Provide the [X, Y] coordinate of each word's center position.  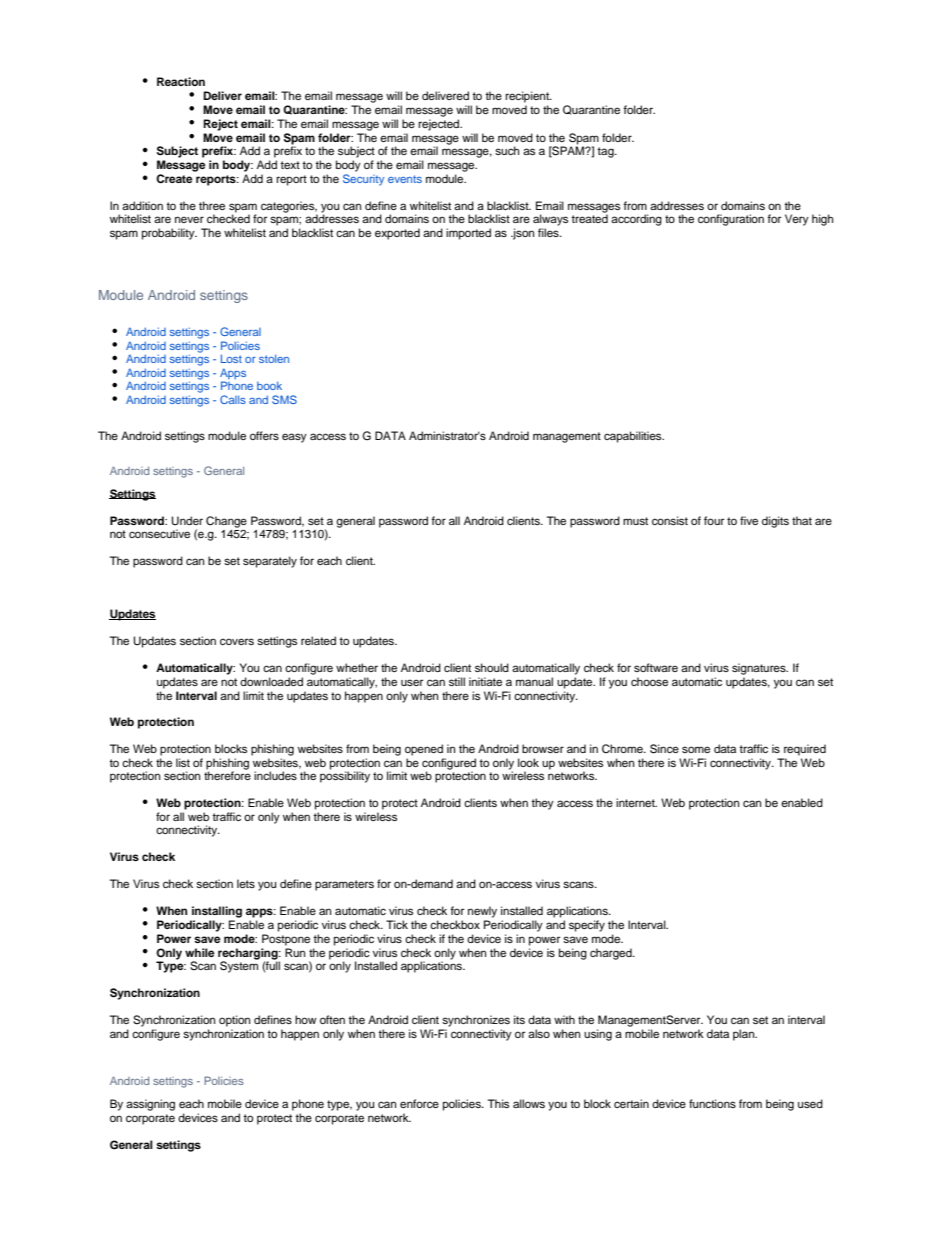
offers [264, 435]
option [234, 1021]
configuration [731, 220]
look [528, 762]
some [696, 749]
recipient [528, 97]
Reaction [181, 81]
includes [275, 775]
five [749, 520]
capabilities [634, 437]
